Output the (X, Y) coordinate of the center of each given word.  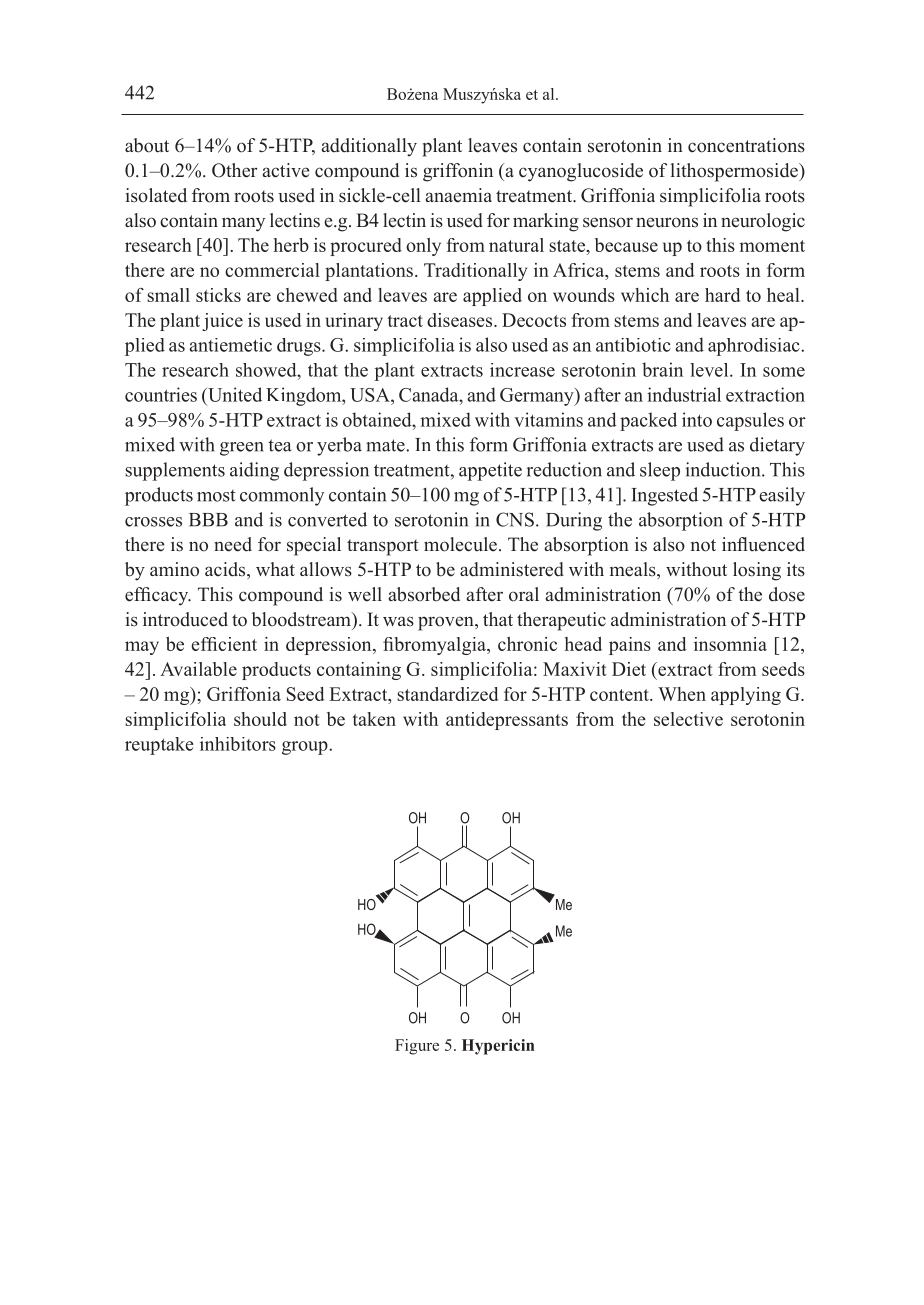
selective (688, 719)
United (234, 394)
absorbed (424, 594)
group (306, 748)
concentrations (746, 145)
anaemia (458, 195)
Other (234, 170)
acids (226, 570)
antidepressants (507, 721)
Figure (417, 1047)
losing (757, 571)
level (710, 370)
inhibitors (238, 744)
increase (522, 370)
